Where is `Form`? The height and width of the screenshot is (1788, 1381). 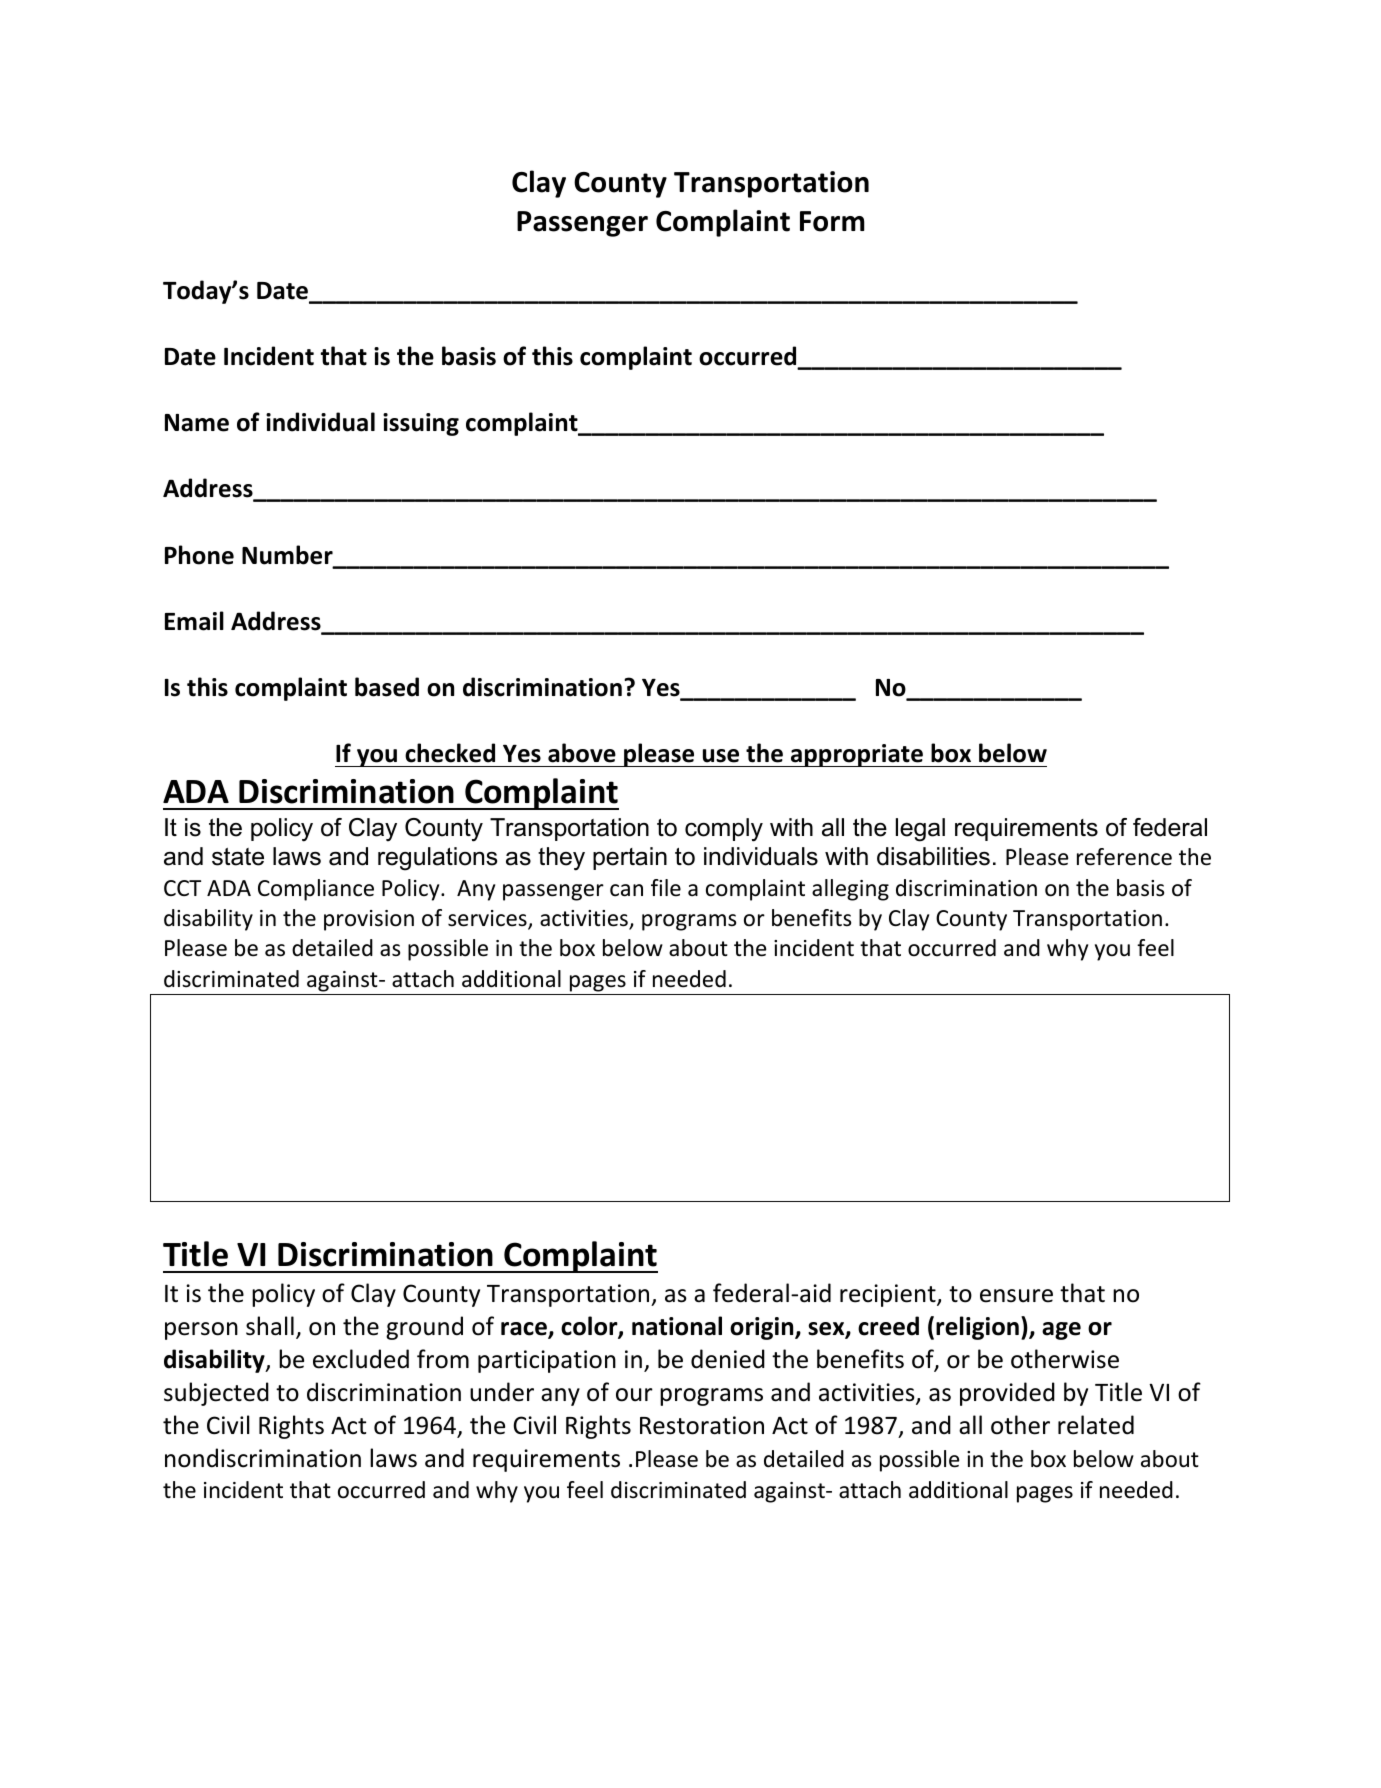 Form is located at coordinates (832, 221).
